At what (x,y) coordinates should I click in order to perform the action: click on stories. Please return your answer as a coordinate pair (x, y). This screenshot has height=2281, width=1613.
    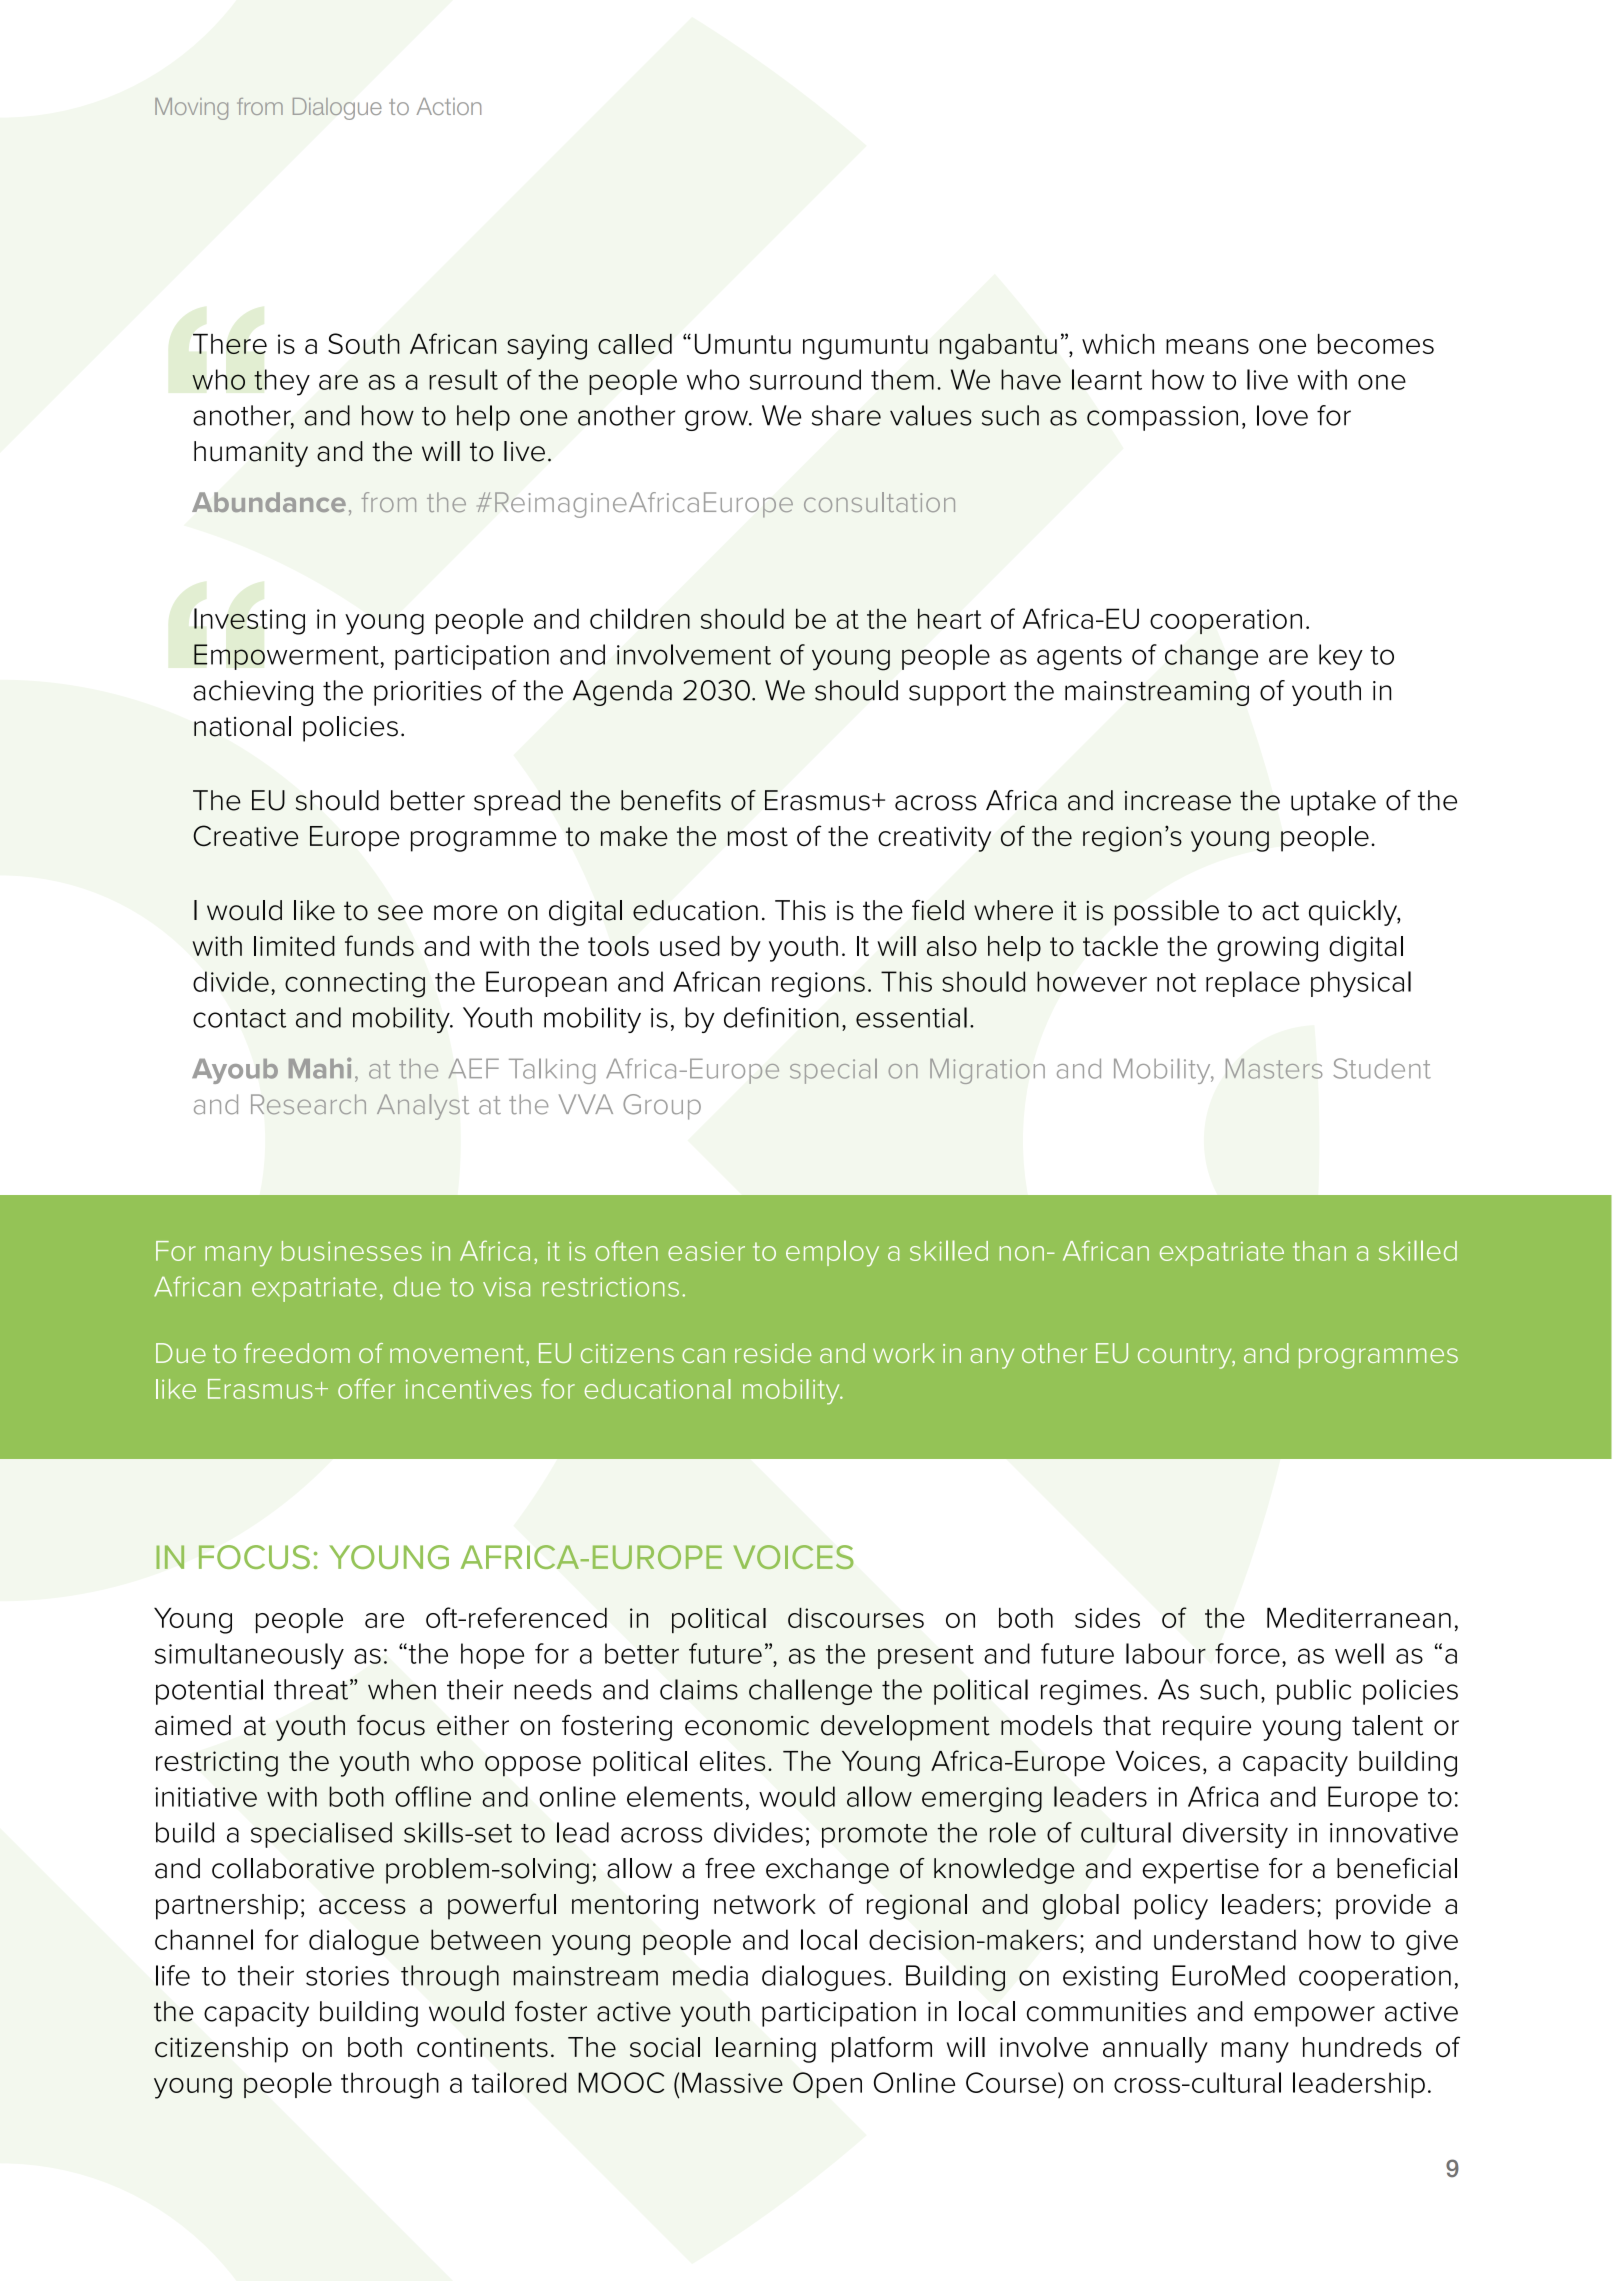
    Looking at the image, I should click on (347, 1976).
